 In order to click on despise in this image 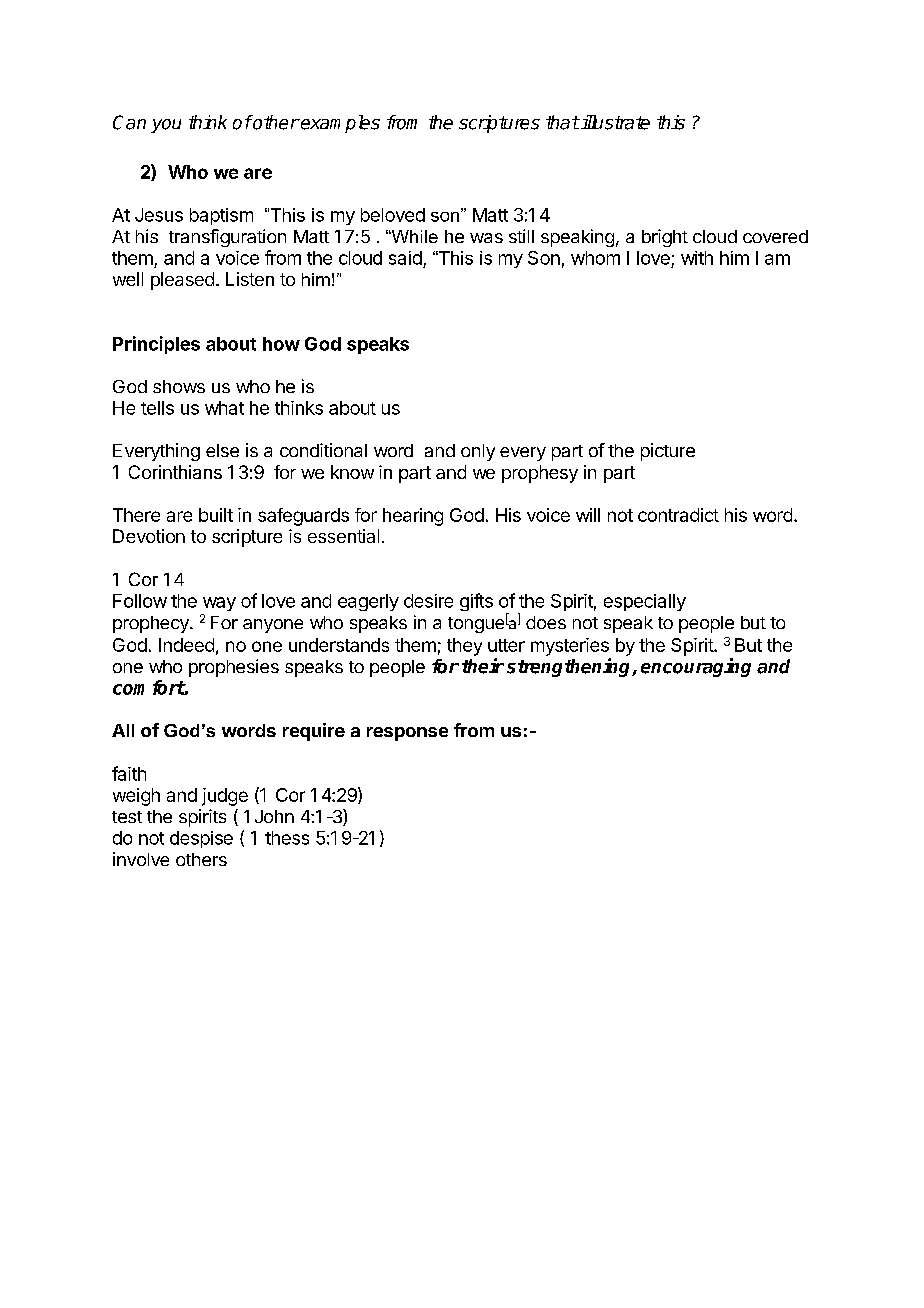, I will do `click(201, 839)`.
